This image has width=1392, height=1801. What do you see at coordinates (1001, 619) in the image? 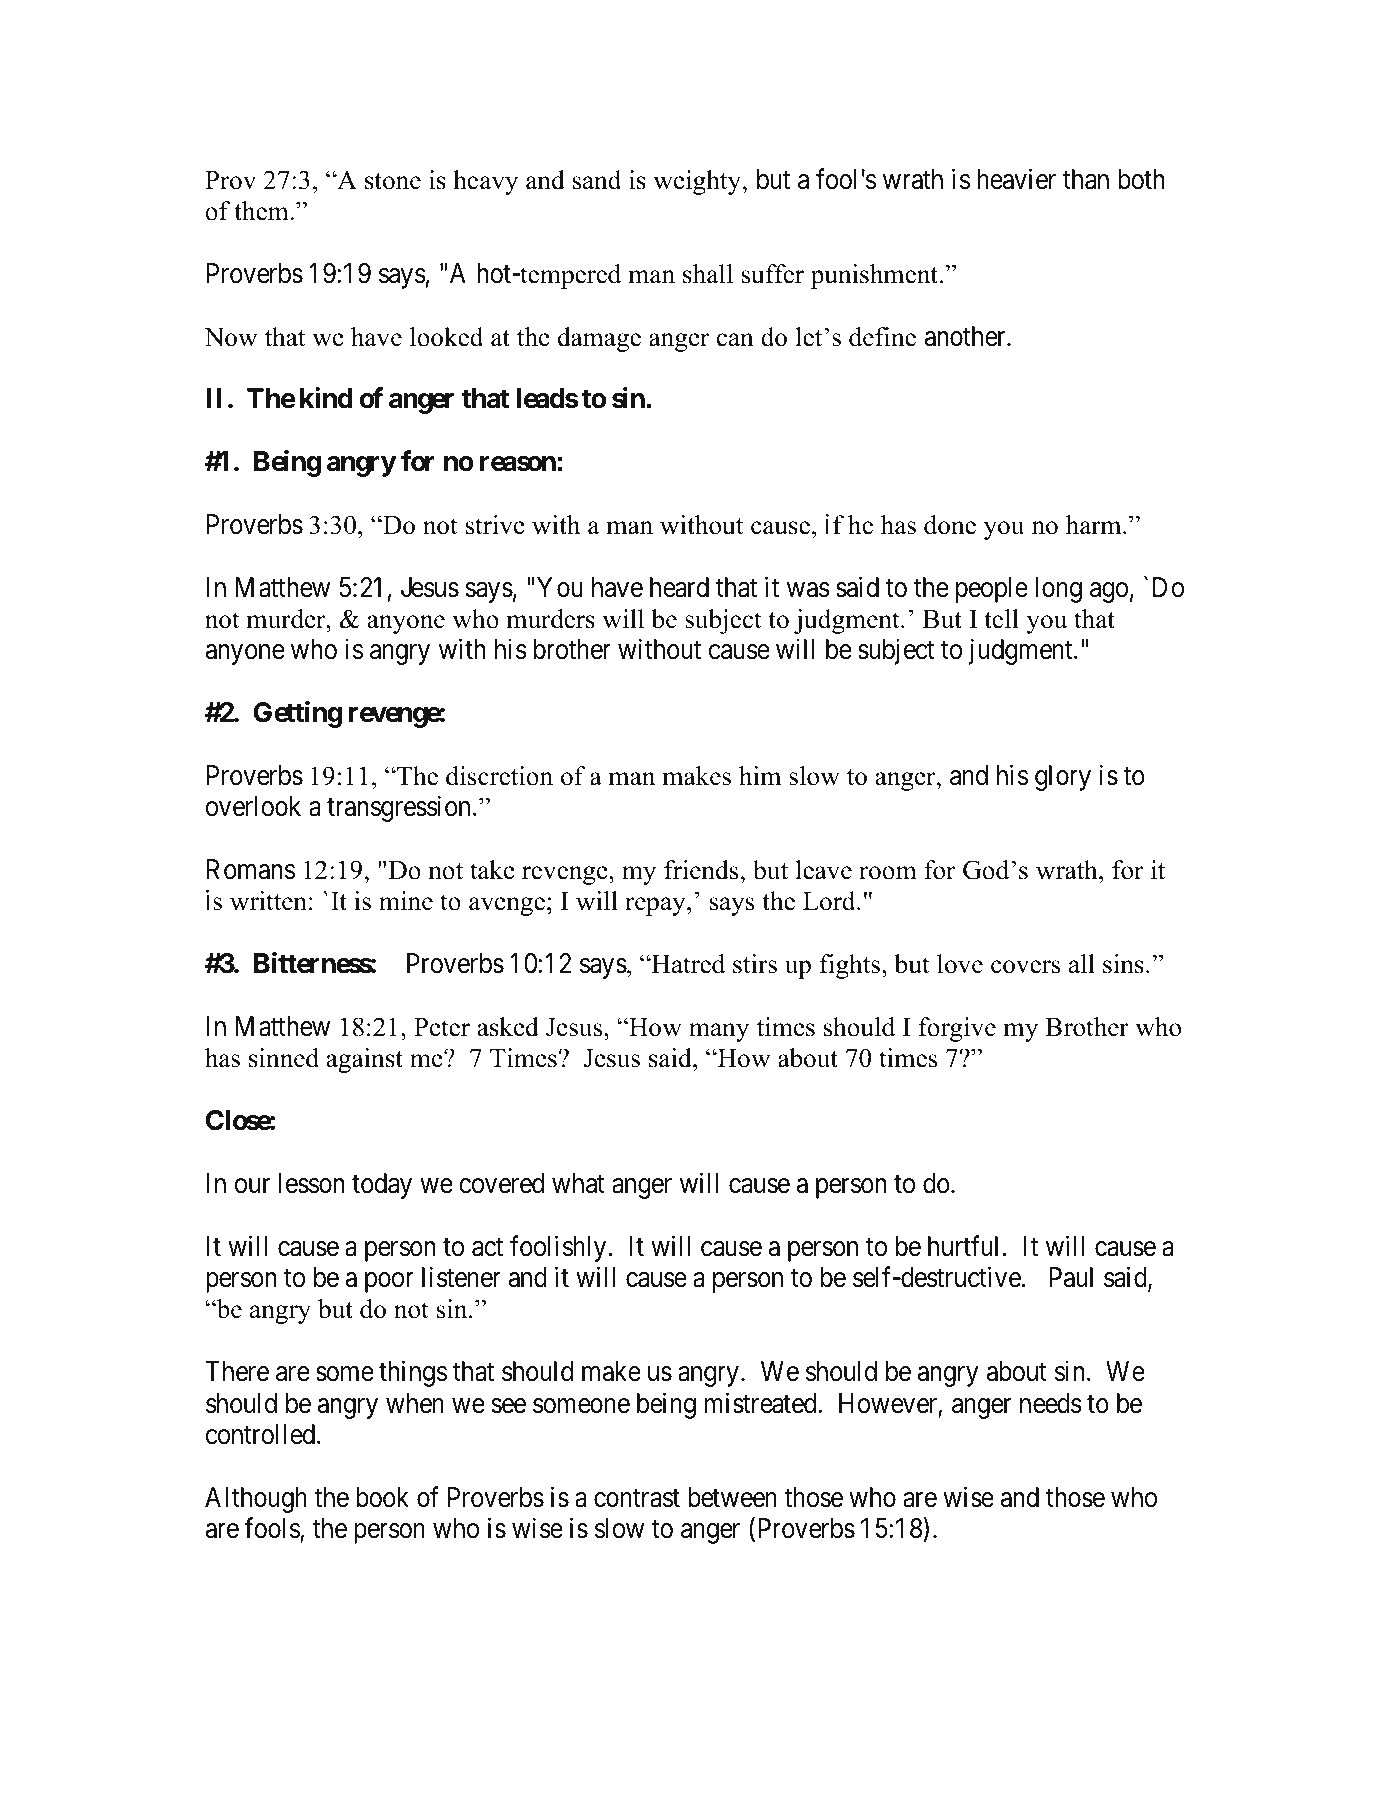
I see `tell` at bounding box center [1001, 619].
